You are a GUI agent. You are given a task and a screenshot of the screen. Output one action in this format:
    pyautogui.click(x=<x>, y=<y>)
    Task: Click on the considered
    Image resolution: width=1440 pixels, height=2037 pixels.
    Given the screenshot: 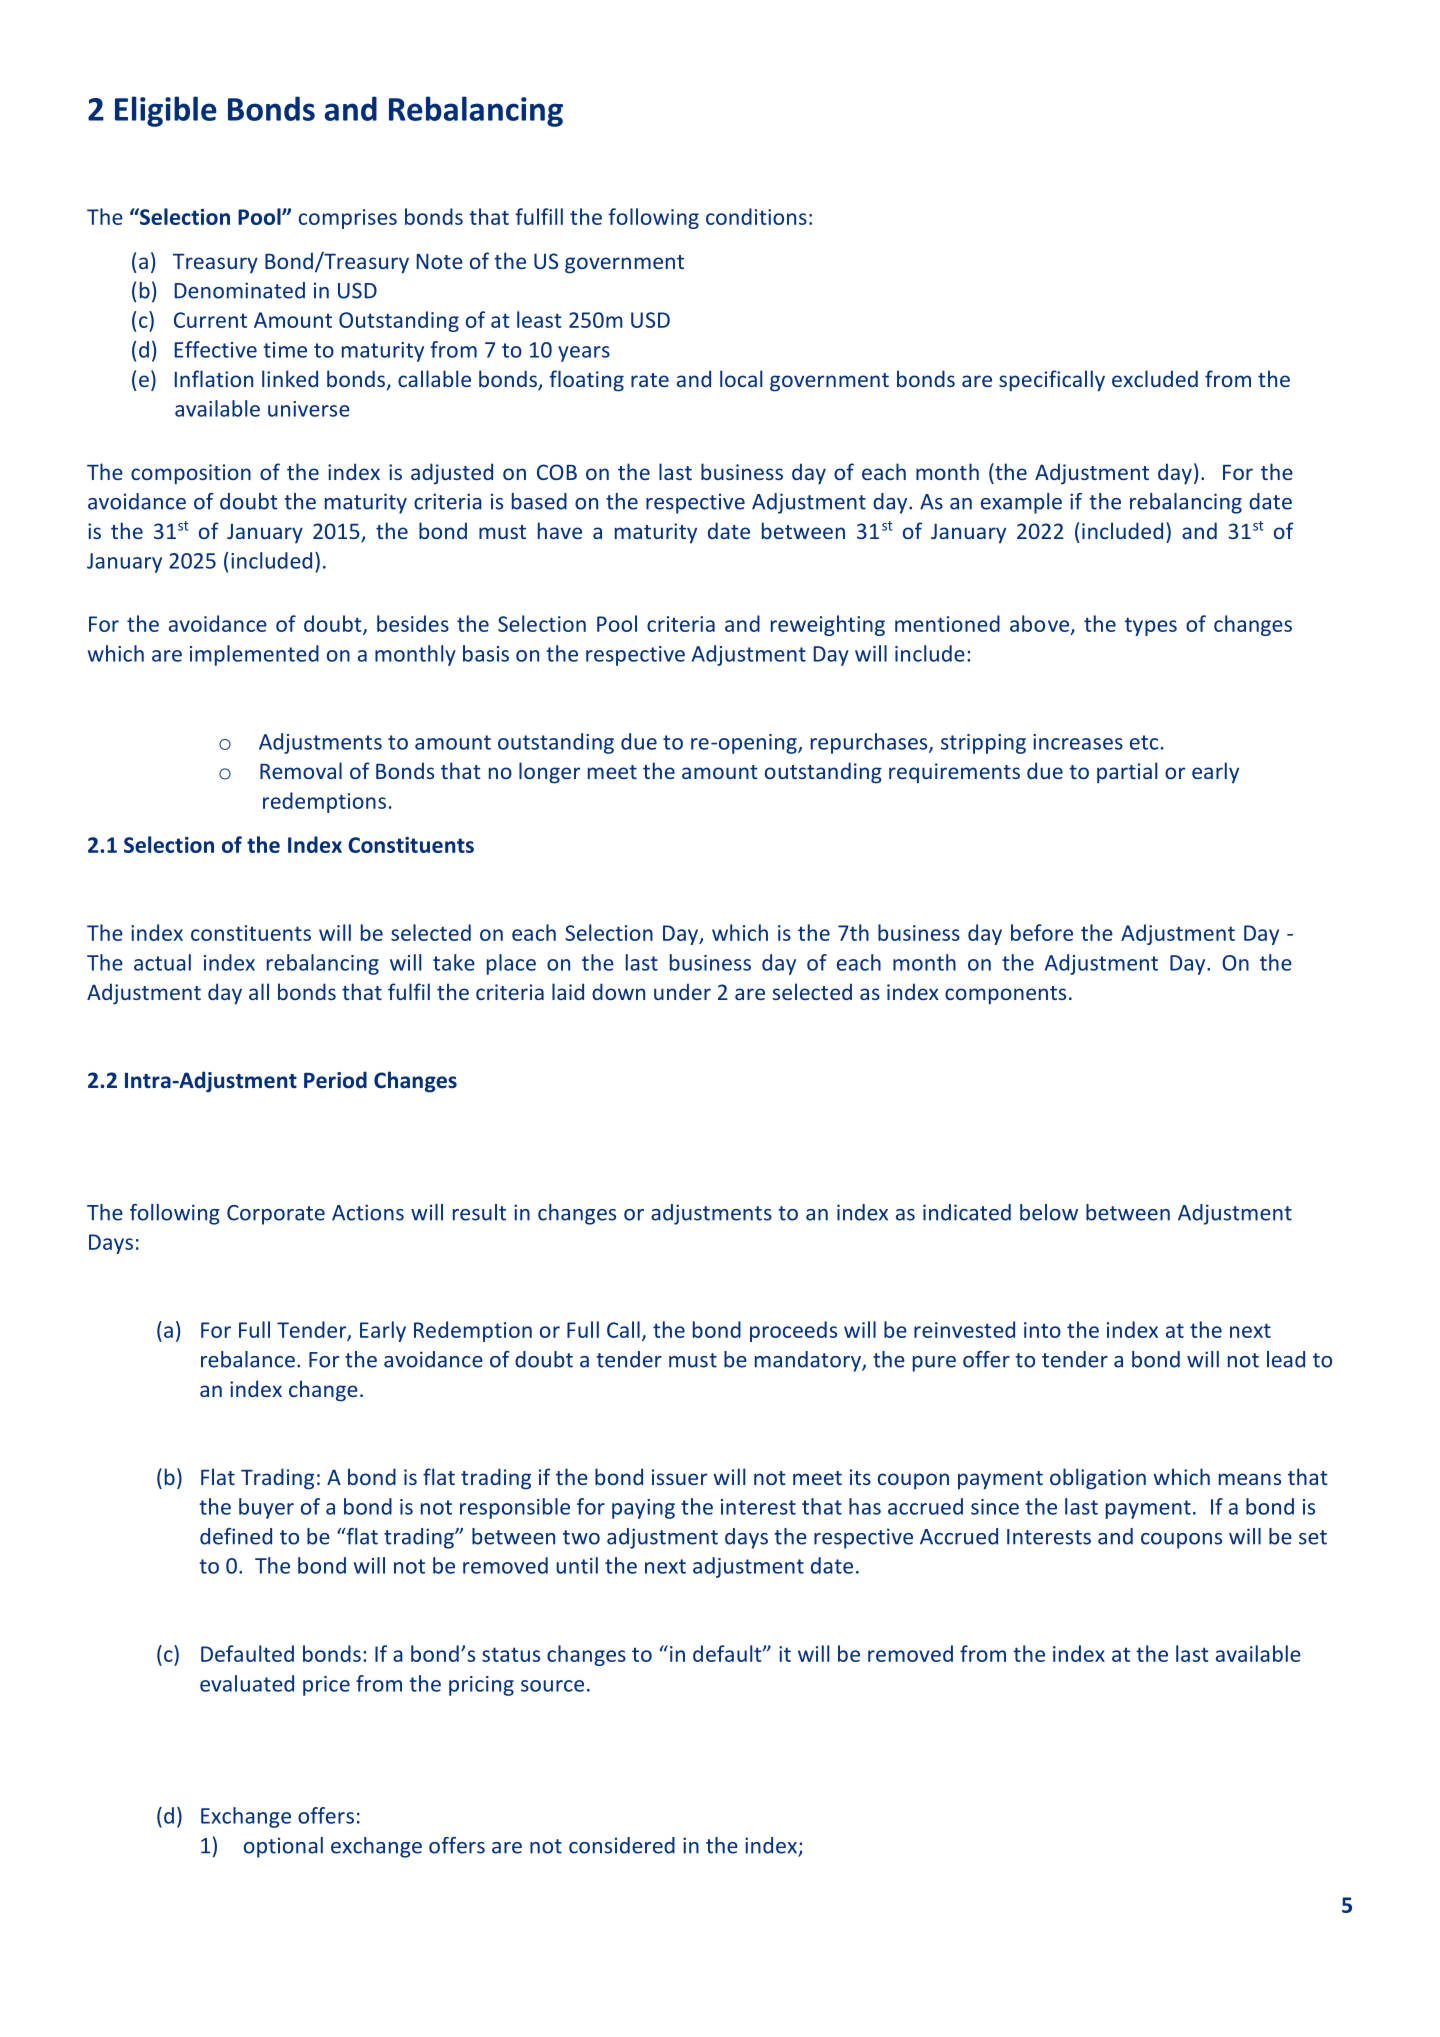 What is the action you would take?
    pyautogui.click(x=622, y=1845)
